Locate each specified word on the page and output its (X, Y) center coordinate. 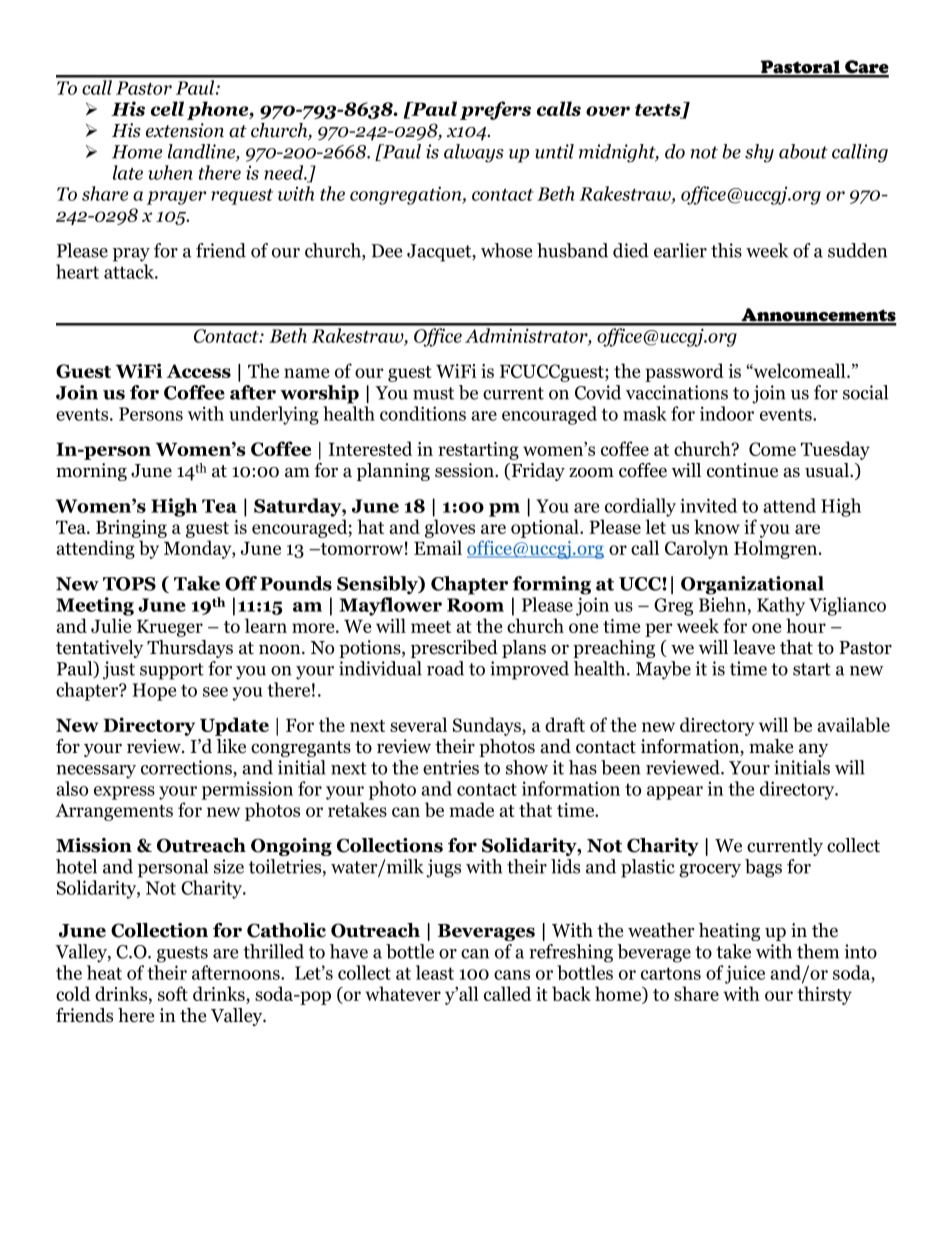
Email (438, 547)
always (474, 153)
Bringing (131, 529)
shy (759, 153)
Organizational (752, 585)
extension (185, 130)
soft (173, 993)
